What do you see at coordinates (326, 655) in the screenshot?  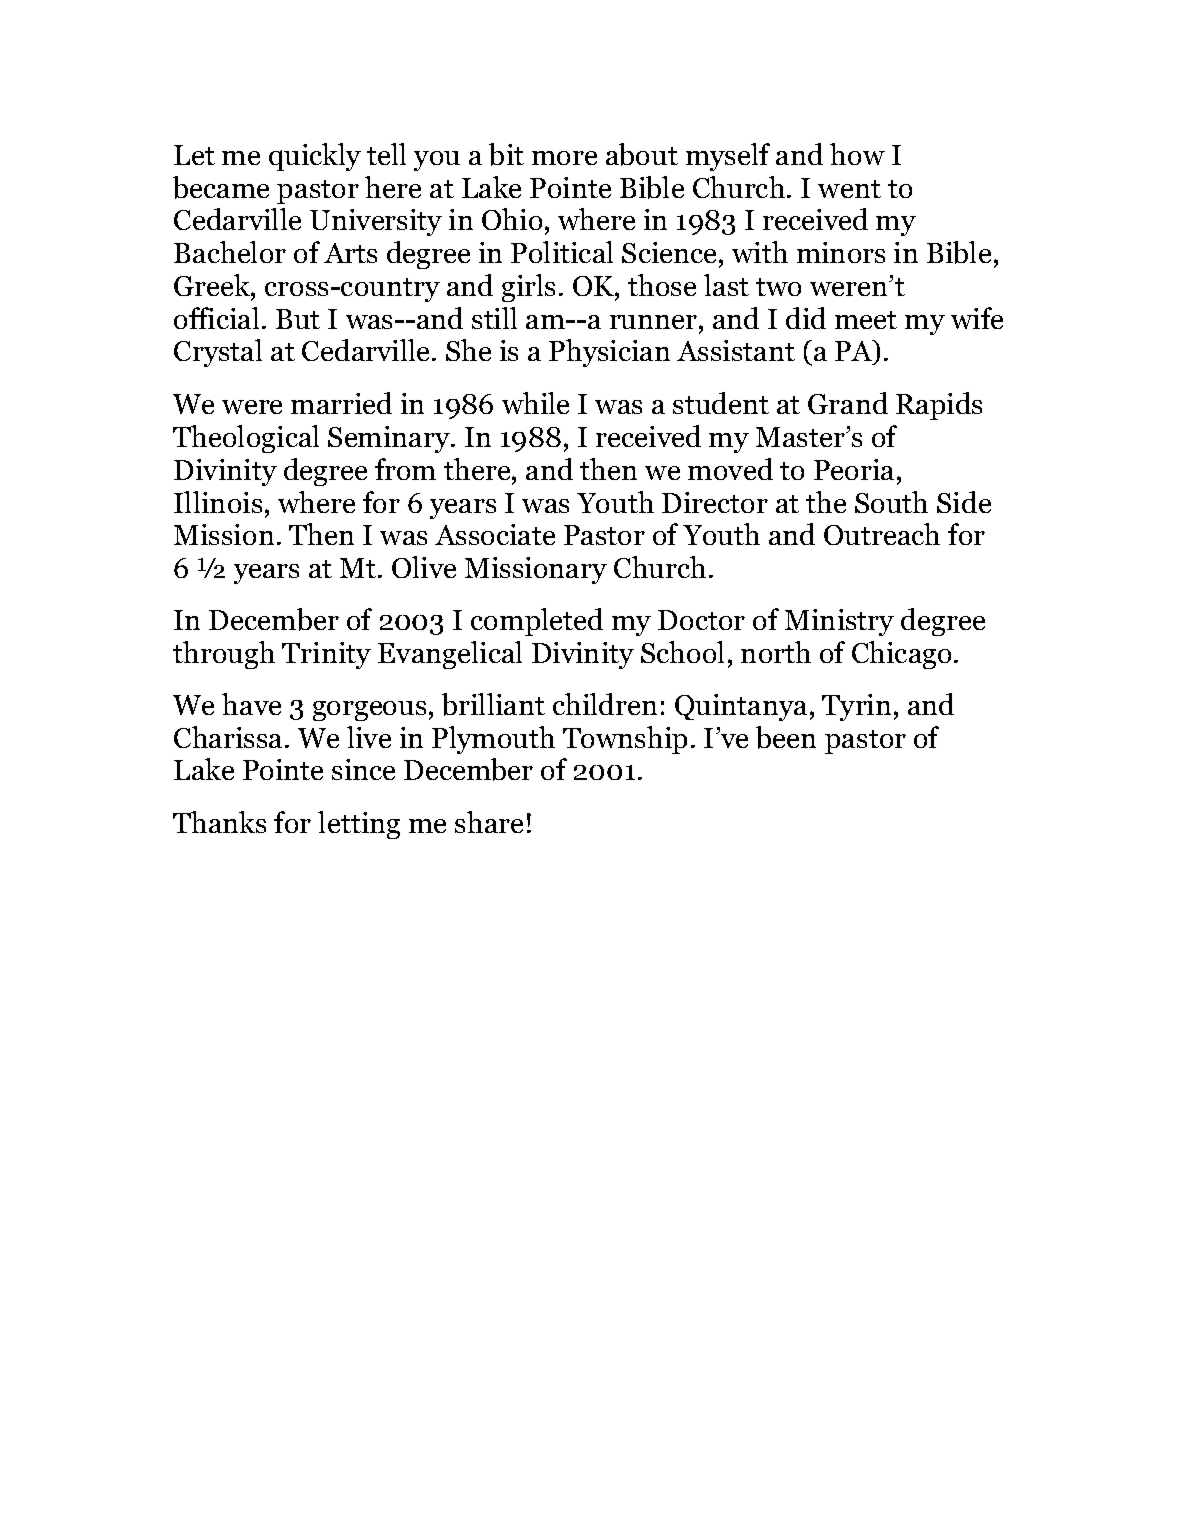 I see `Trinity` at bounding box center [326, 655].
